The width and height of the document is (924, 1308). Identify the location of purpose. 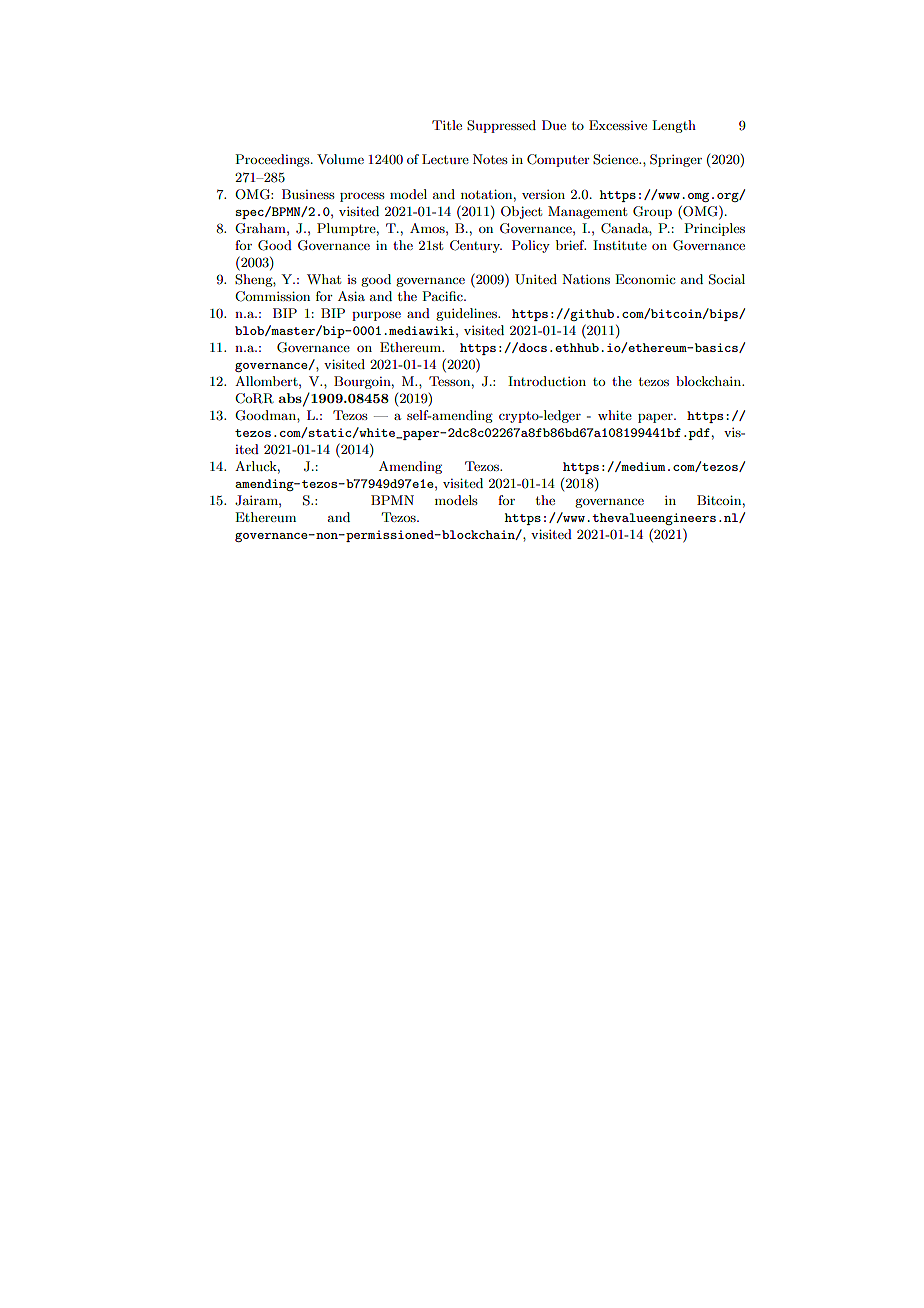
(376, 316).
